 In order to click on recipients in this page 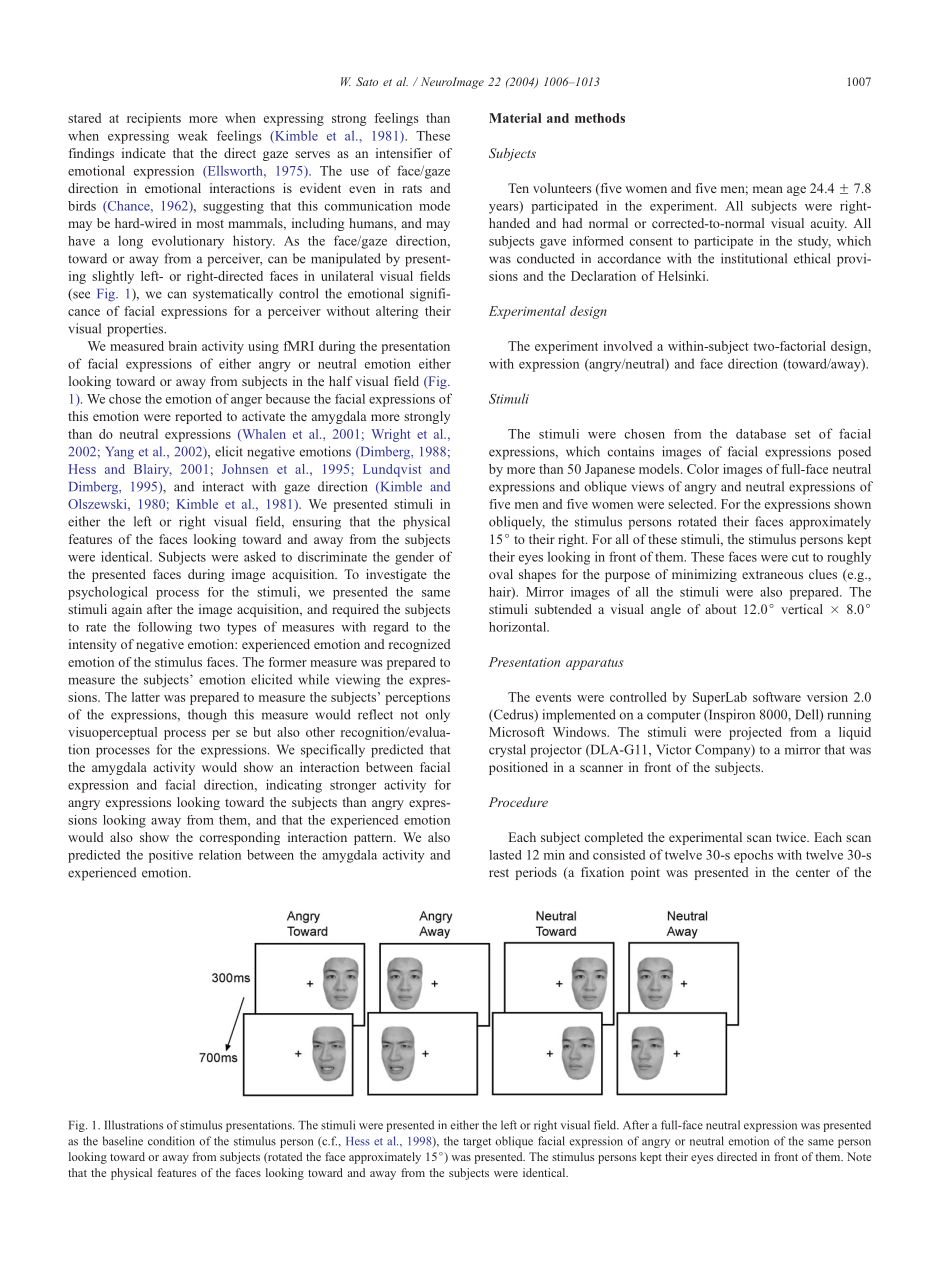, I will do `click(154, 119)`.
